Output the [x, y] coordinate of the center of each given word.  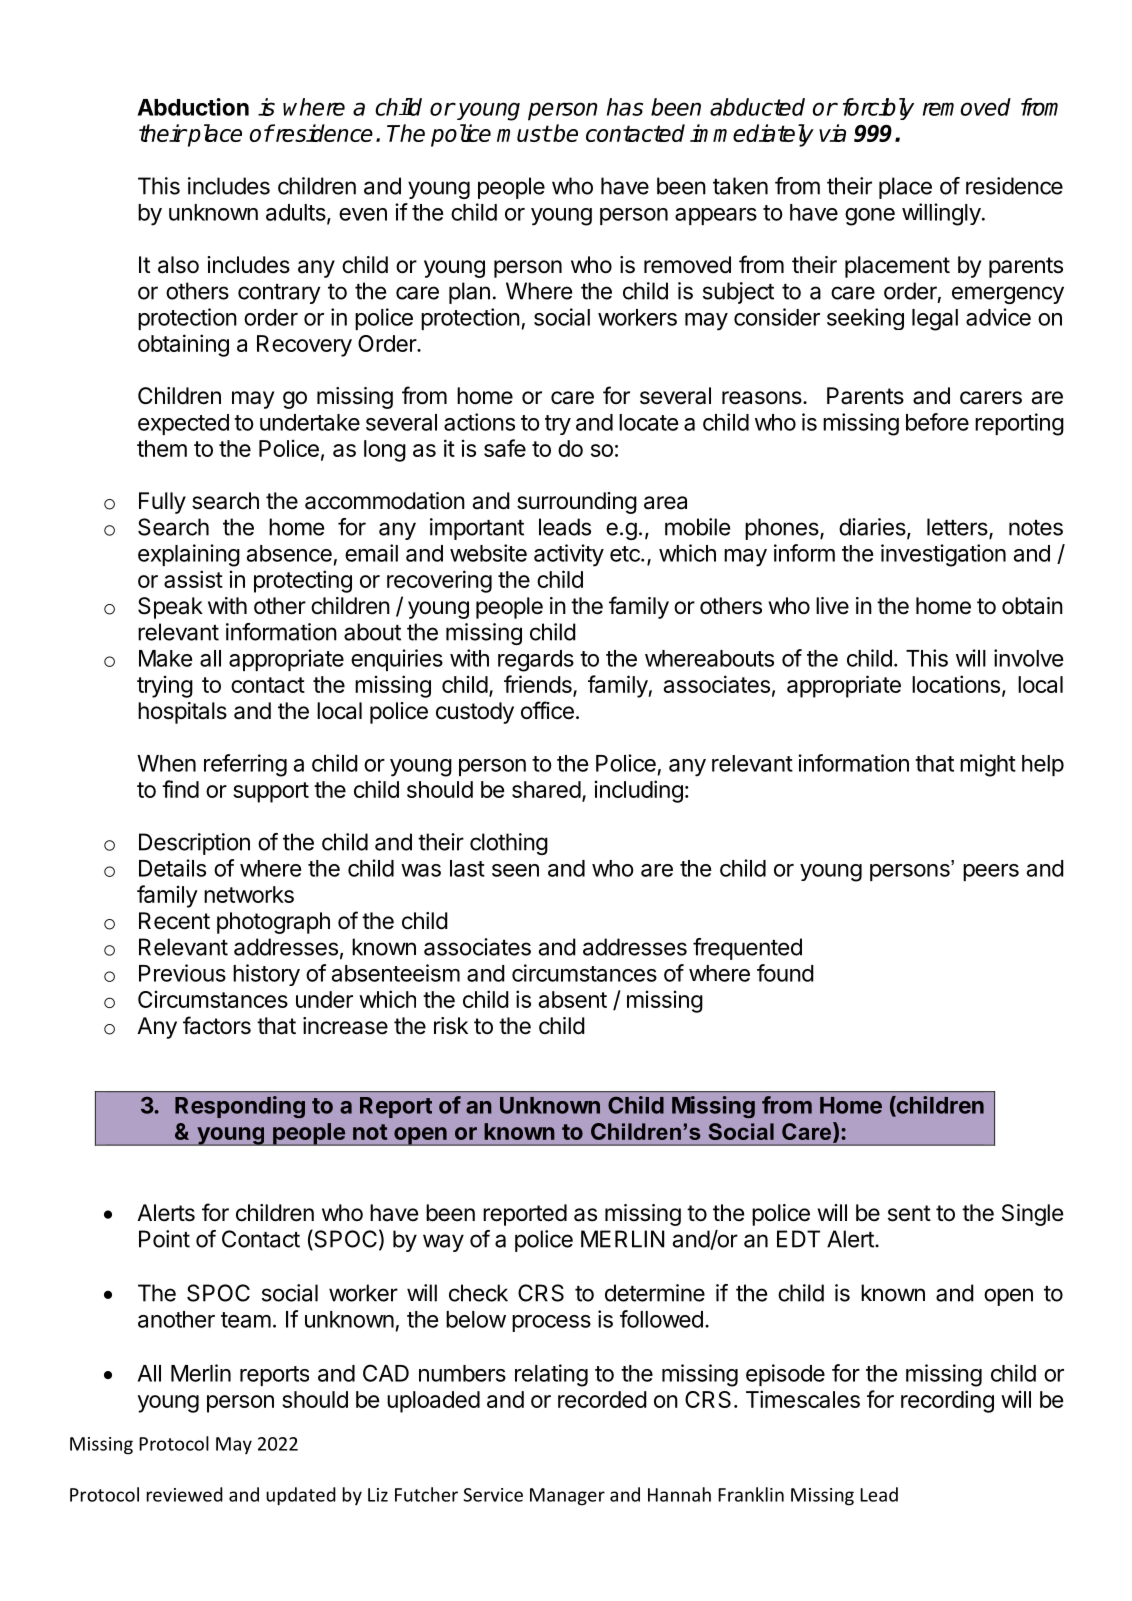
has [625, 107]
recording [947, 1401]
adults [296, 212]
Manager [567, 1497]
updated [301, 1496]
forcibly [878, 109]
